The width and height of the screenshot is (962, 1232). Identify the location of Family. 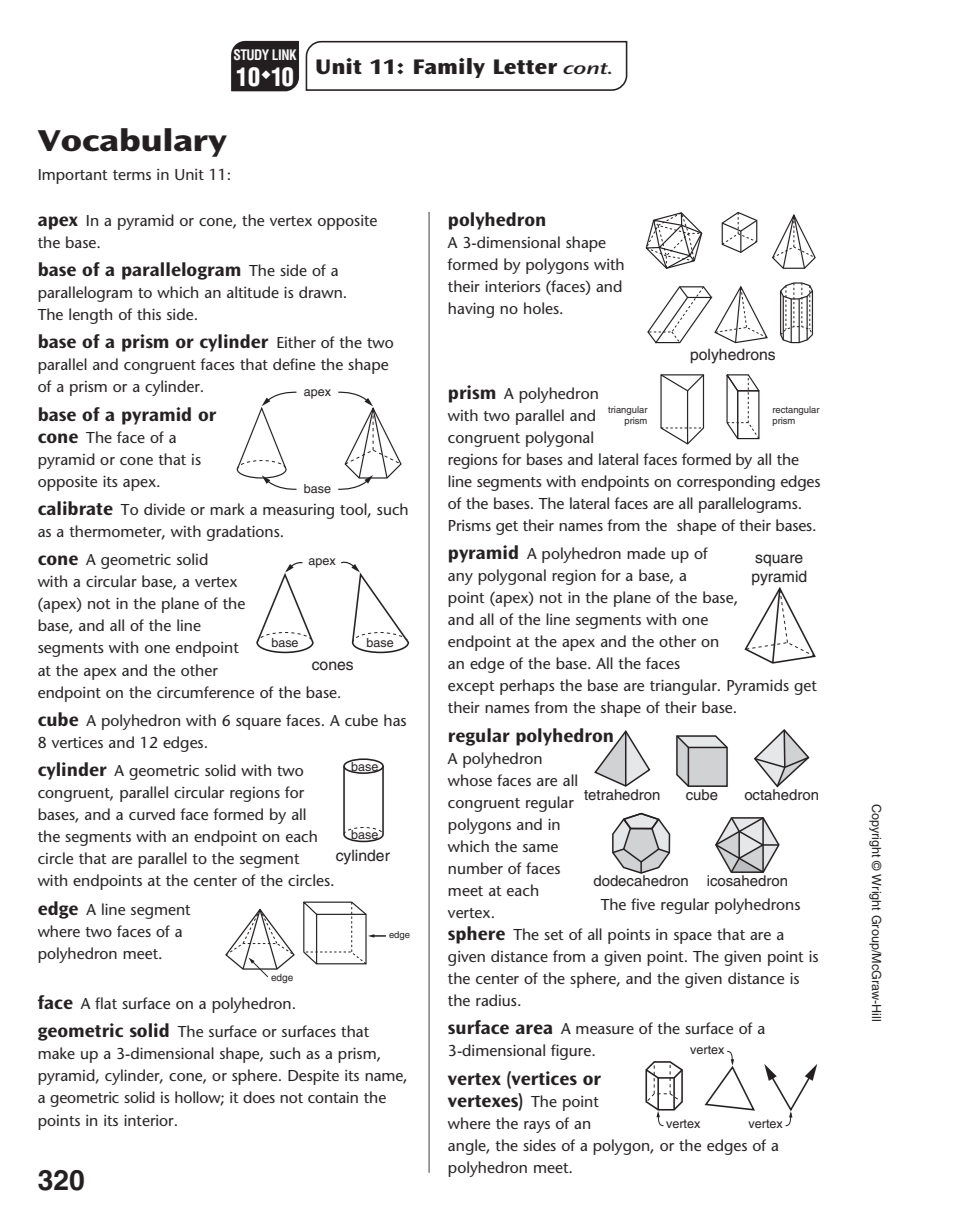
(449, 68).
